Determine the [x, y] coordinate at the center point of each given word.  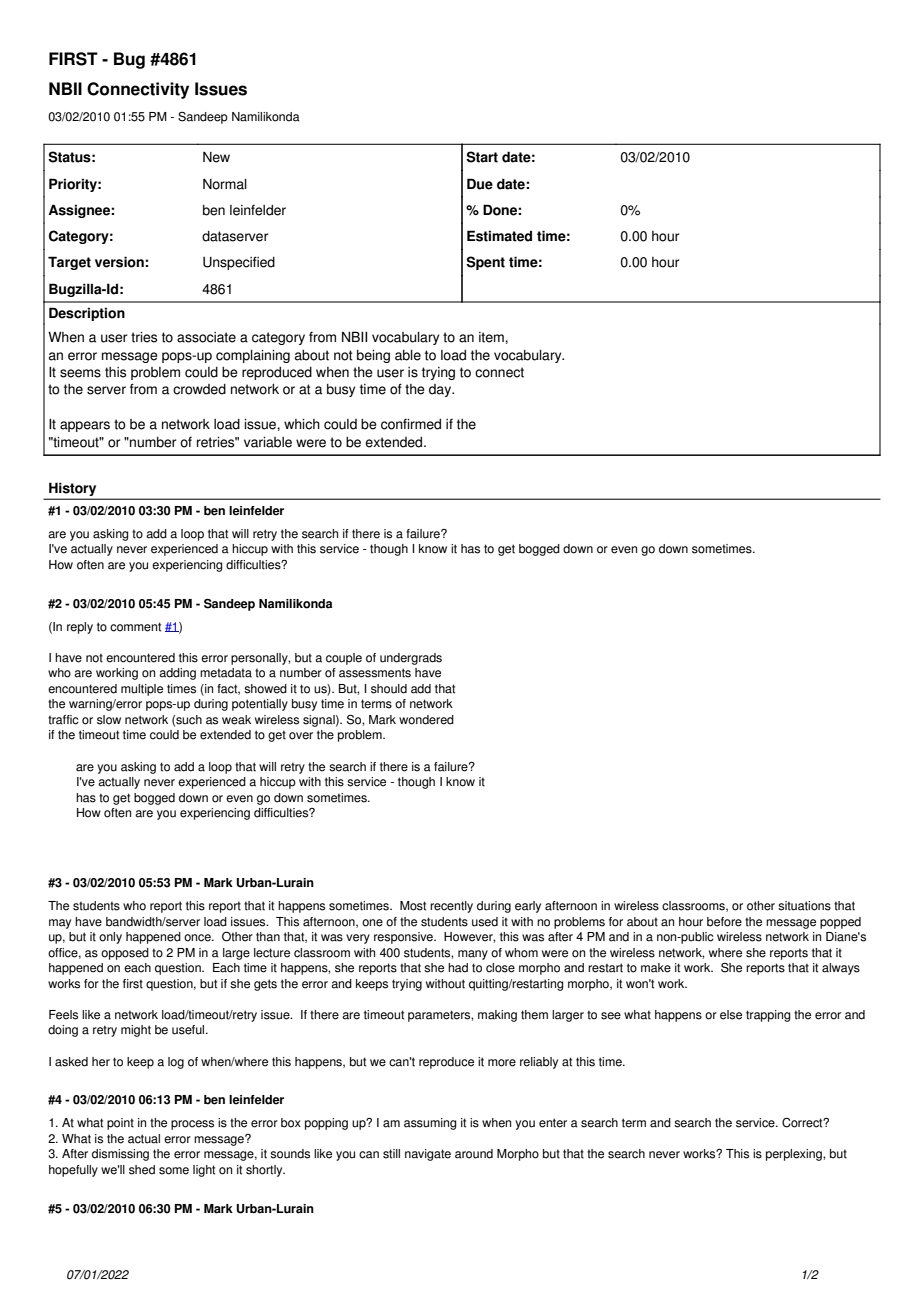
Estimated [499, 236]
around [474, 1154]
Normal [225, 184]
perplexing [795, 1155]
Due [480, 184]
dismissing [120, 1155]
